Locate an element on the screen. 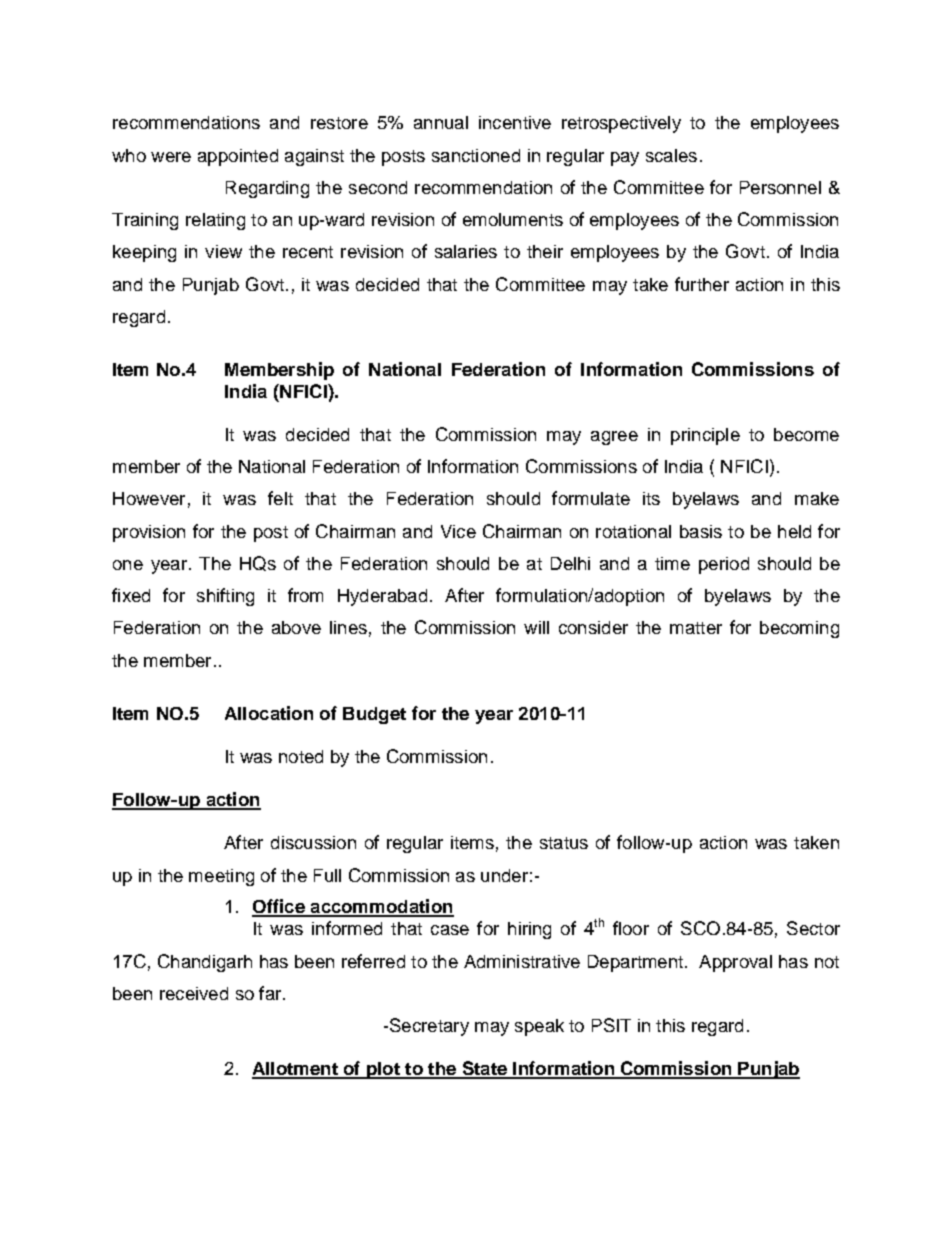  appointed is located at coordinates (238, 157).
